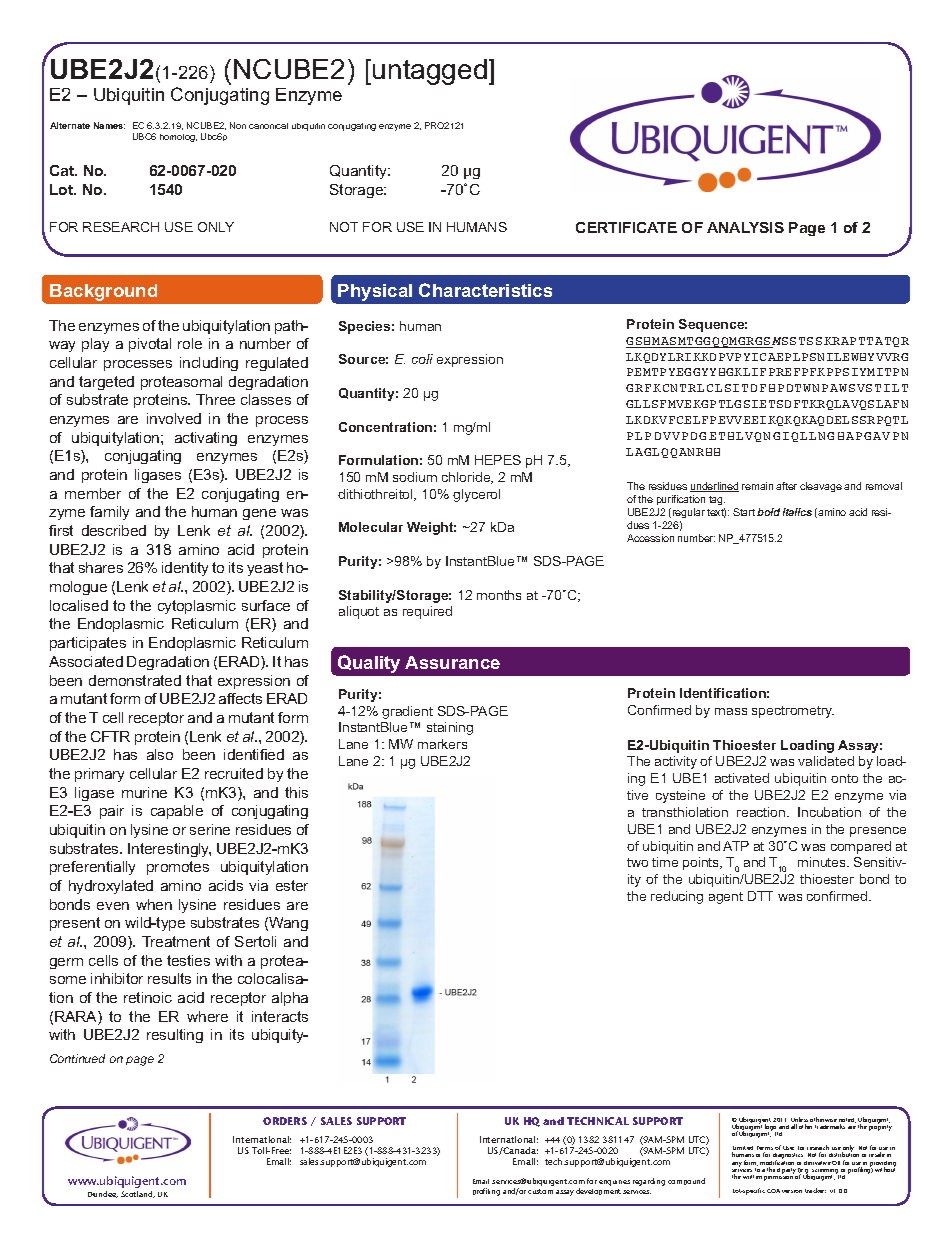 Image resolution: width=952 pixels, height=1233 pixels. Describe the element at coordinates (430, 72) in the screenshot. I see `untagged` at that location.
